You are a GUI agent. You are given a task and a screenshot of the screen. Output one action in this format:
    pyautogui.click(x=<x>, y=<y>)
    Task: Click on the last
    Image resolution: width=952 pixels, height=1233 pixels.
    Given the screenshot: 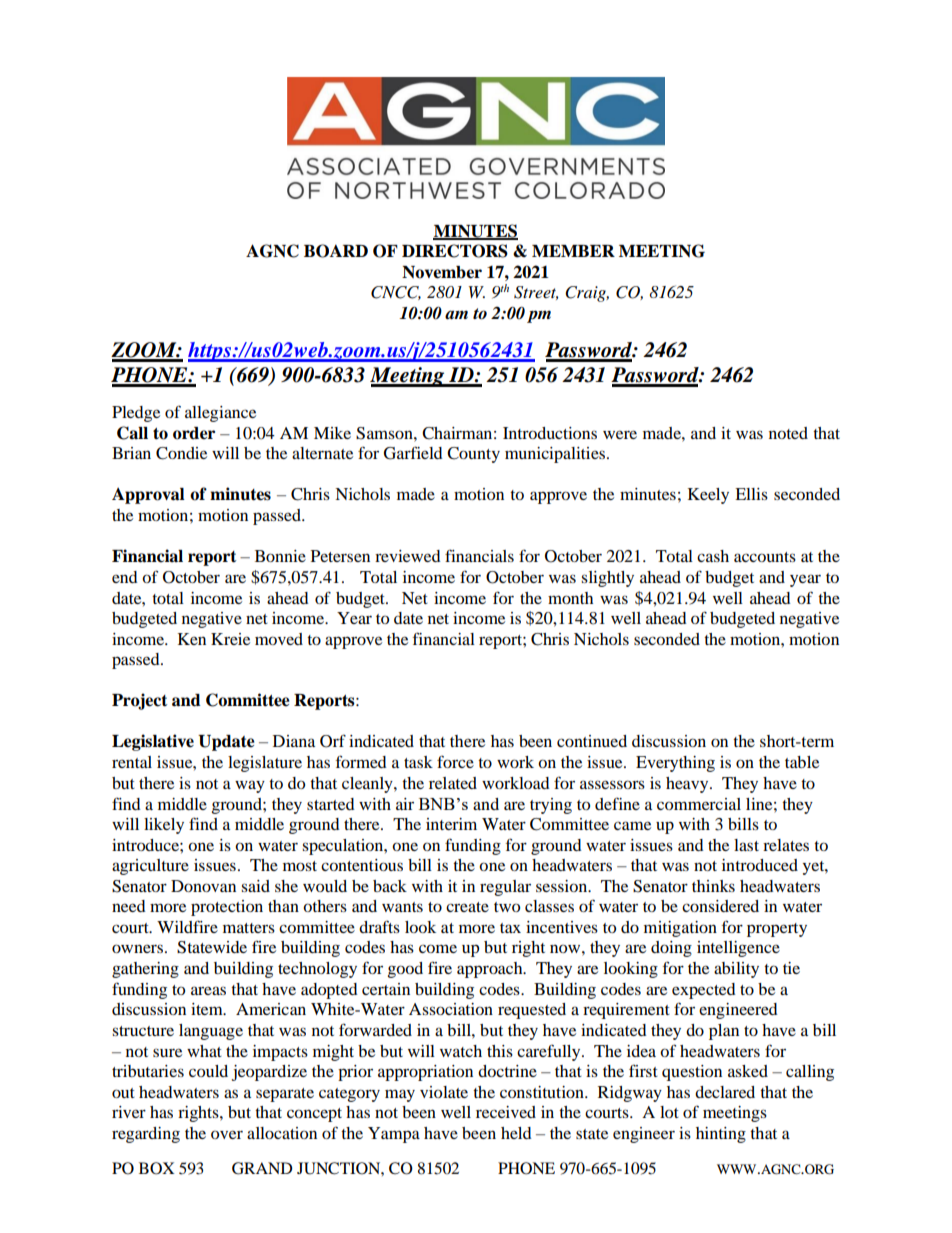 What is the action you would take?
    pyautogui.click(x=746, y=845)
